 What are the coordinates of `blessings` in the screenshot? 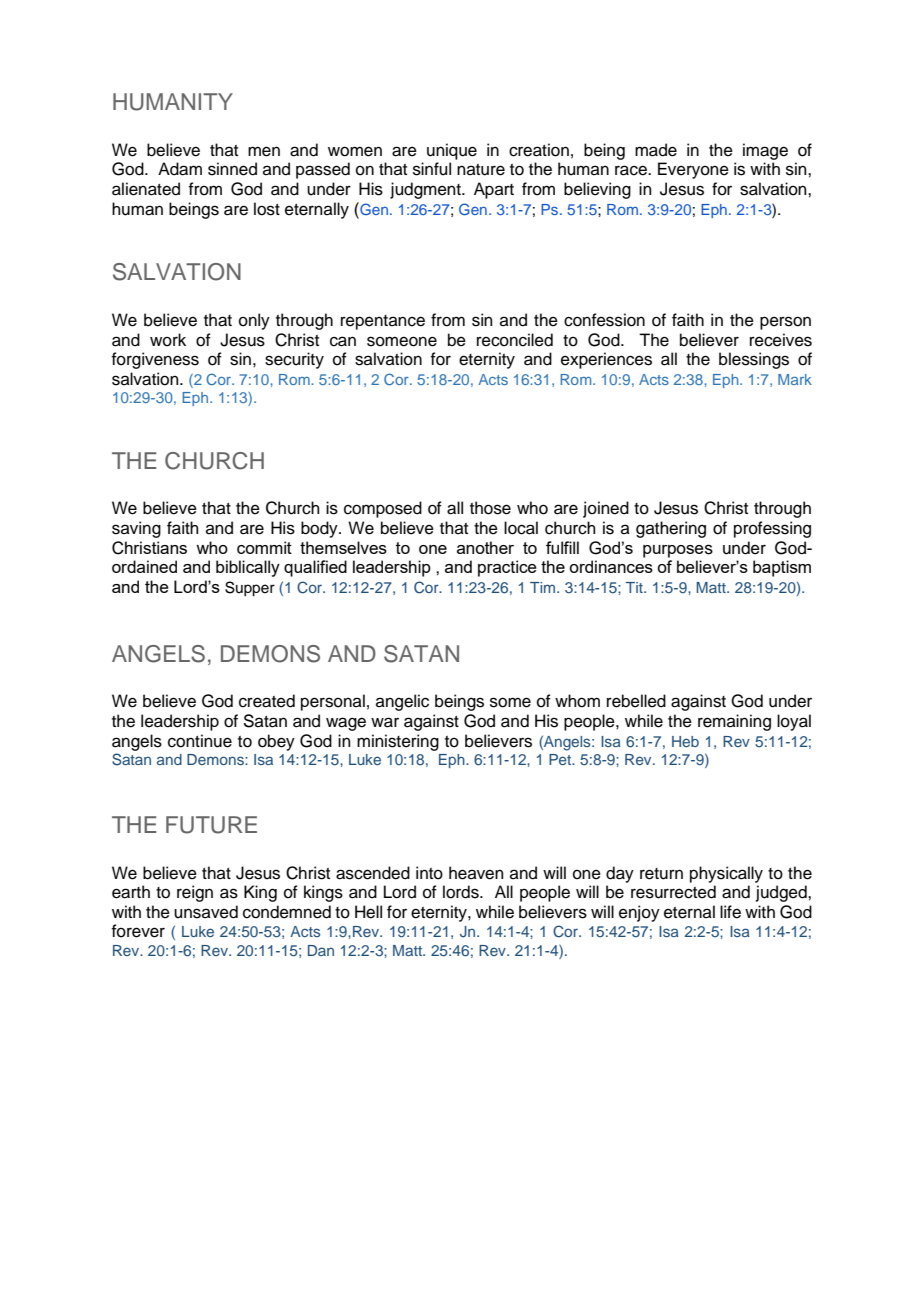 It's located at (754, 360).
